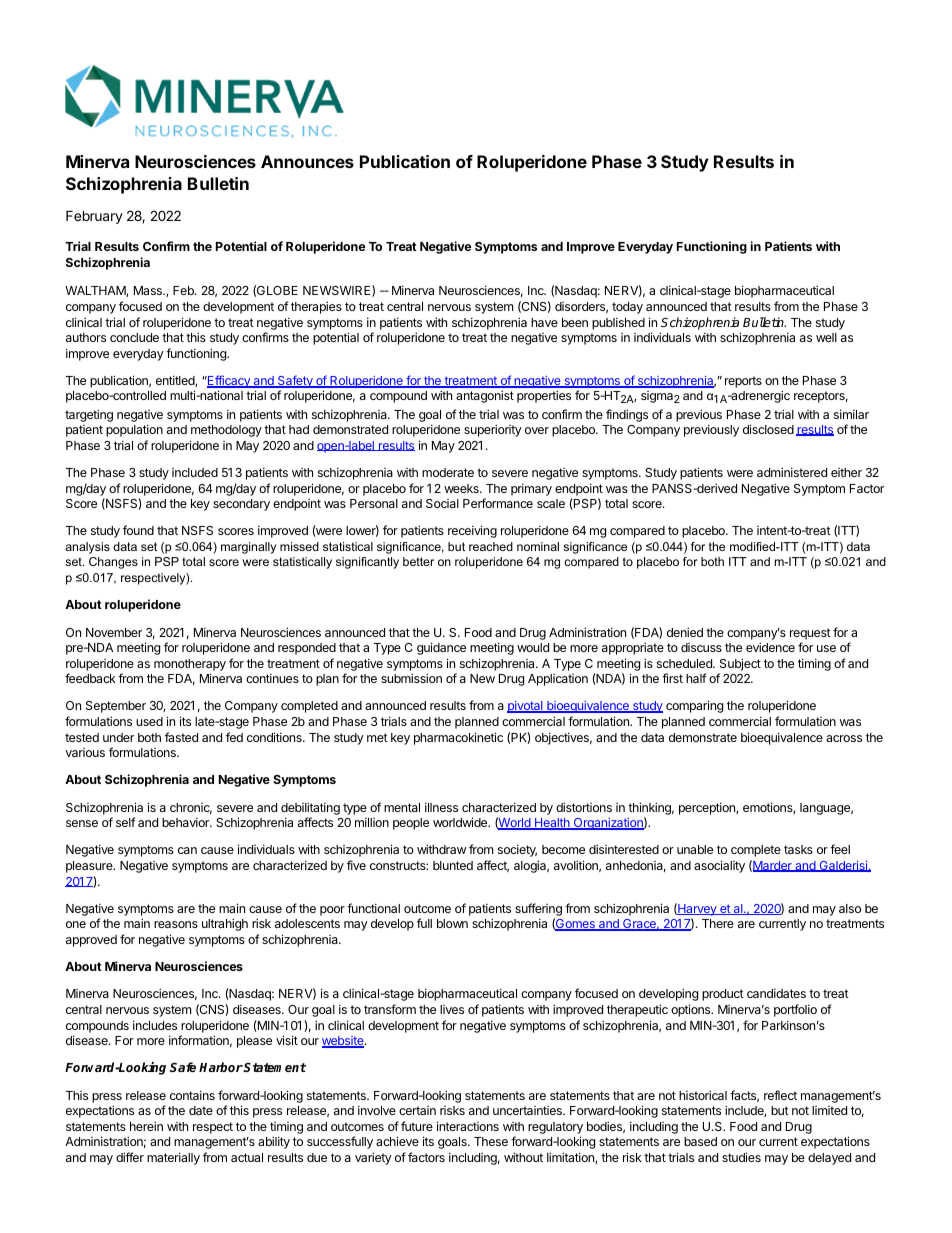  Describe the element at coordinates (441, 648) in the screenshot. I see `guidance` at that location.
